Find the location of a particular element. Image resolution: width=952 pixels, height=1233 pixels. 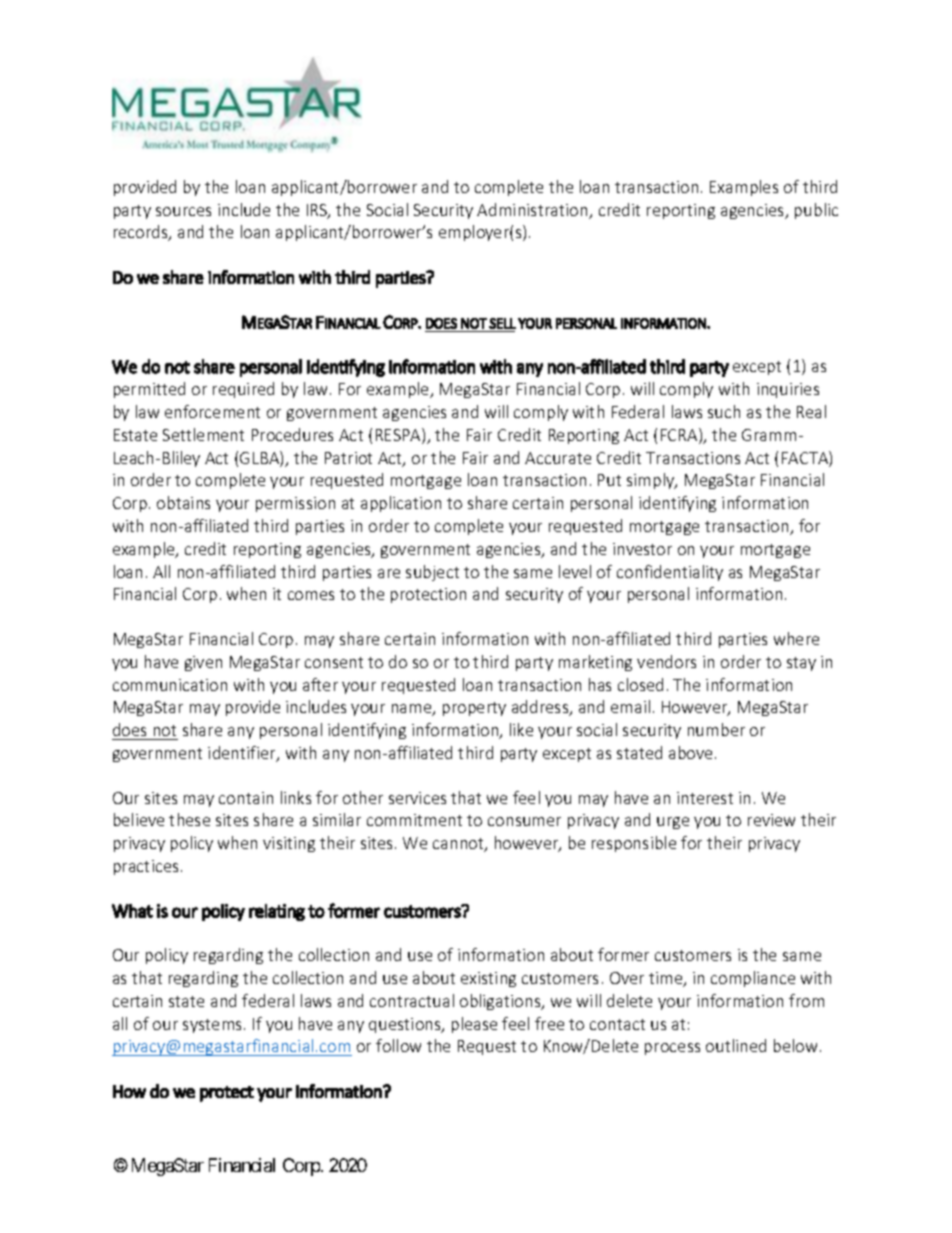

review is located at coordinates (771, 820).
